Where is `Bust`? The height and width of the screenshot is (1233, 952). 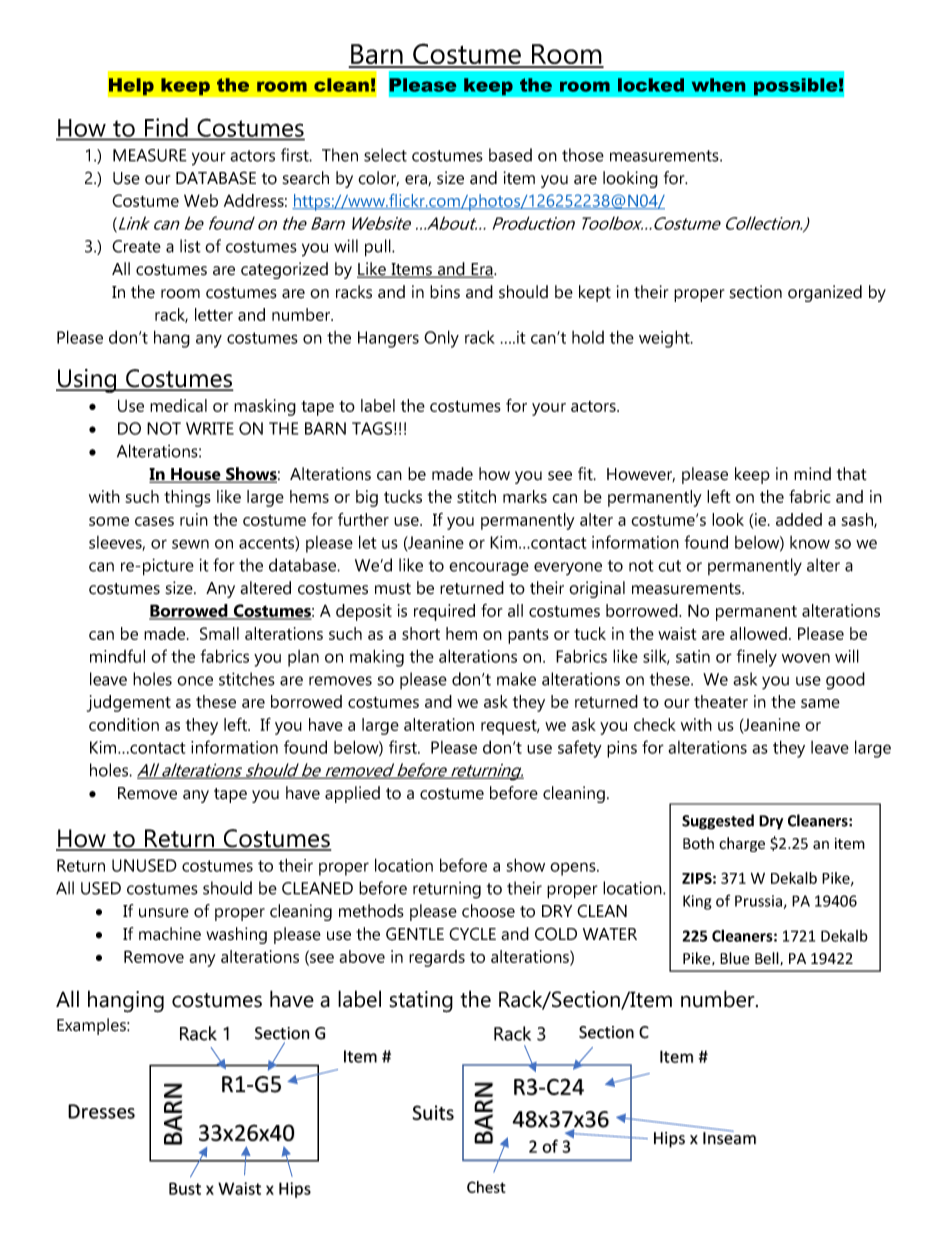
Bust is located at coordinates (185, 1188).
